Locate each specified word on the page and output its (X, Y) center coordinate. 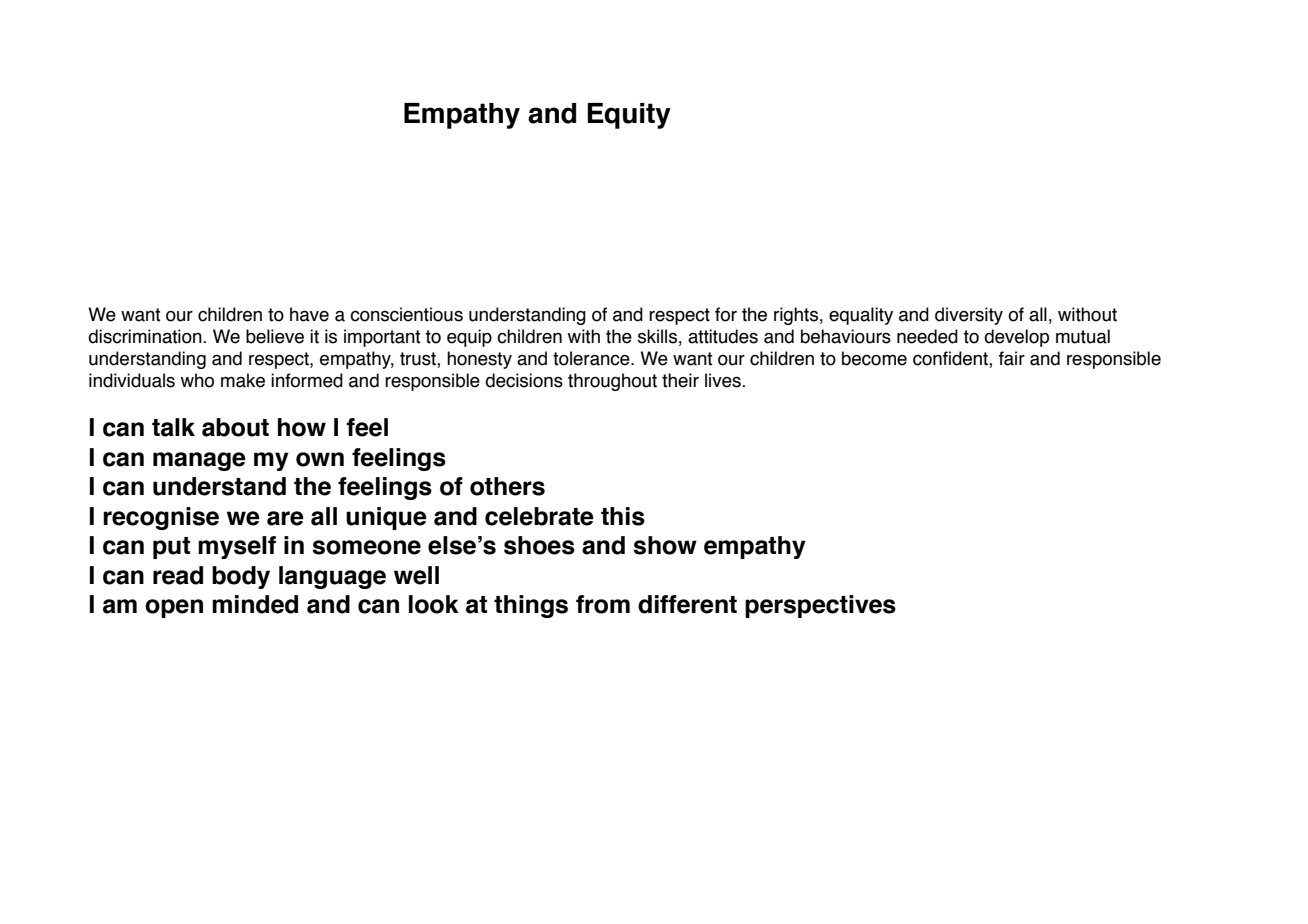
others (507, 486)
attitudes (723, 336)
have (309, 314)
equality (861, 316)
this (623, 516)
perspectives (820, 606)
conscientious (406, 314)
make (243, 380)
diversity (969, 316)
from (603, 604)
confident (951, 359)
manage (199, 461)
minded (255, 604)
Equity (629, 116)
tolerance (592, 358)
